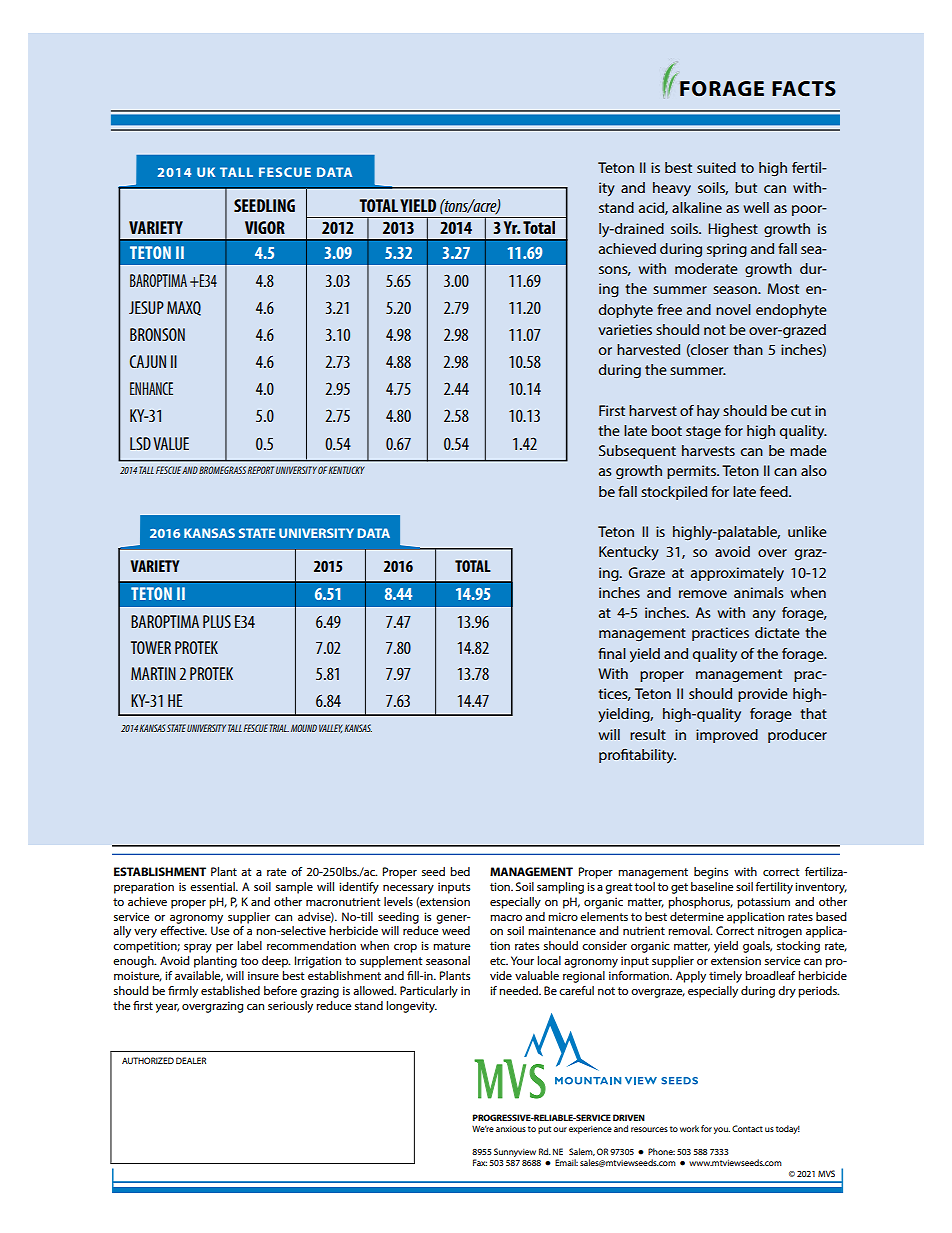  I want to click on heavy, so click(672, 189).
